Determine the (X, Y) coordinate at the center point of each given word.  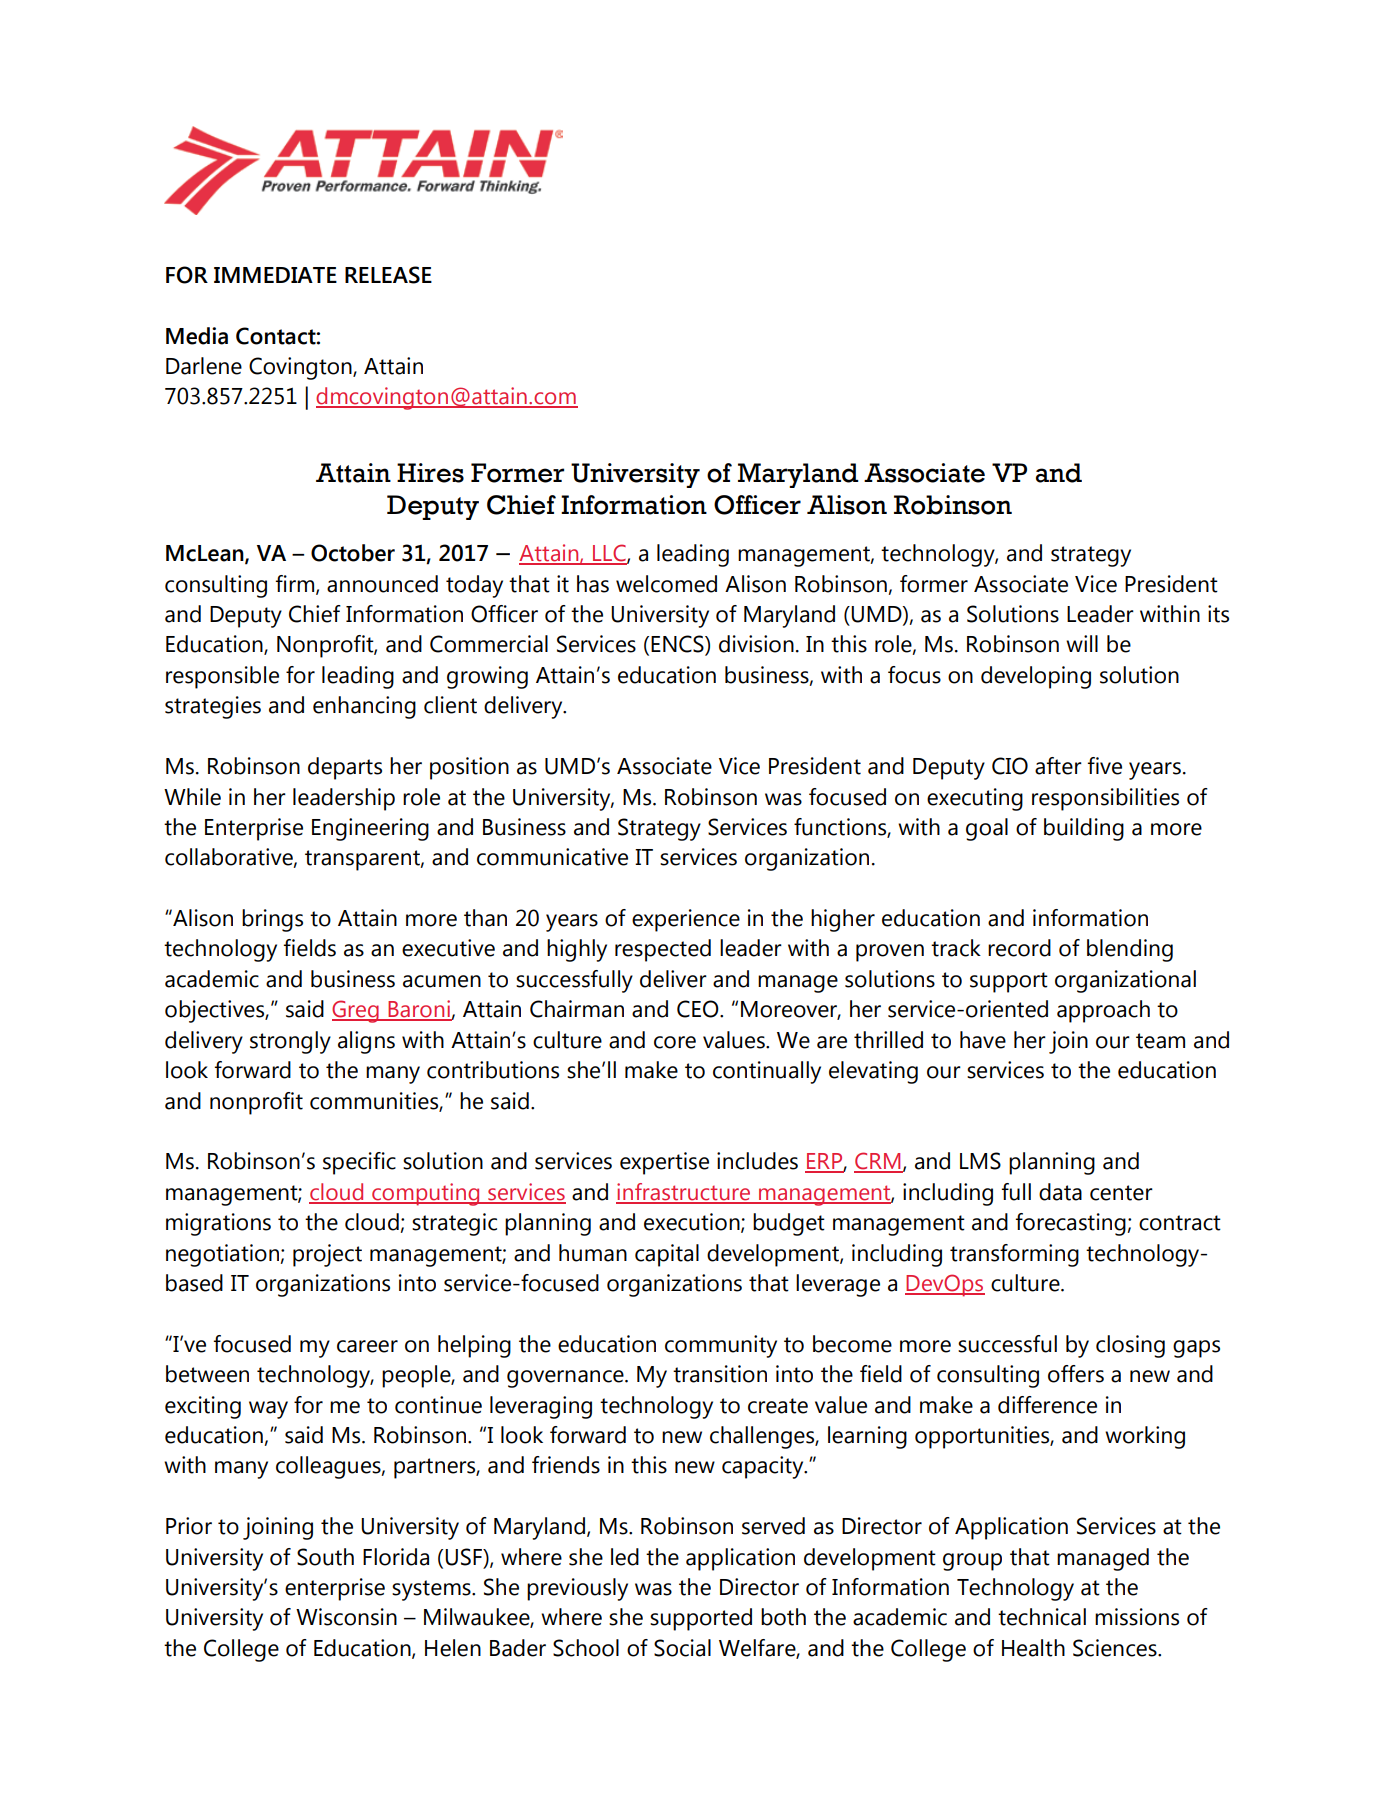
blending (1130, 950)
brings (272, 920)
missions (1137, 1617)
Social (682, 1648)
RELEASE (388, 275)
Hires (430, 473)
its (1218, 614)
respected (663, 950)
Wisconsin (346, 1617)
